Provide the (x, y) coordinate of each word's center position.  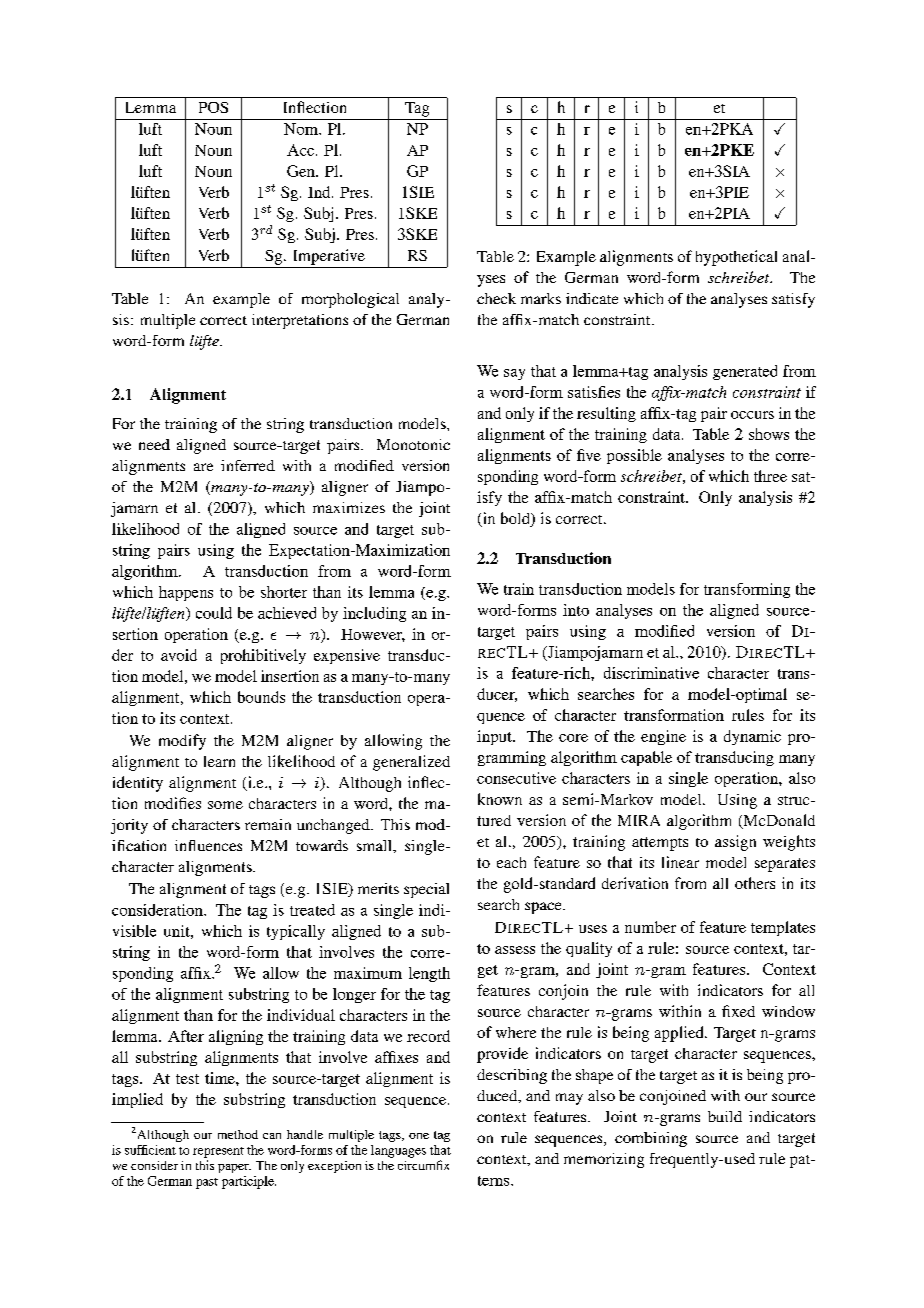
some (225, 805)
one (419, 1136)
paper (234, 1168)
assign (735, 843)
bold (516, 519)
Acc (302, 150)
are (203, 467)
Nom (302, 129)
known (500, 799)
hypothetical (736, 258)
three (770, 476)
